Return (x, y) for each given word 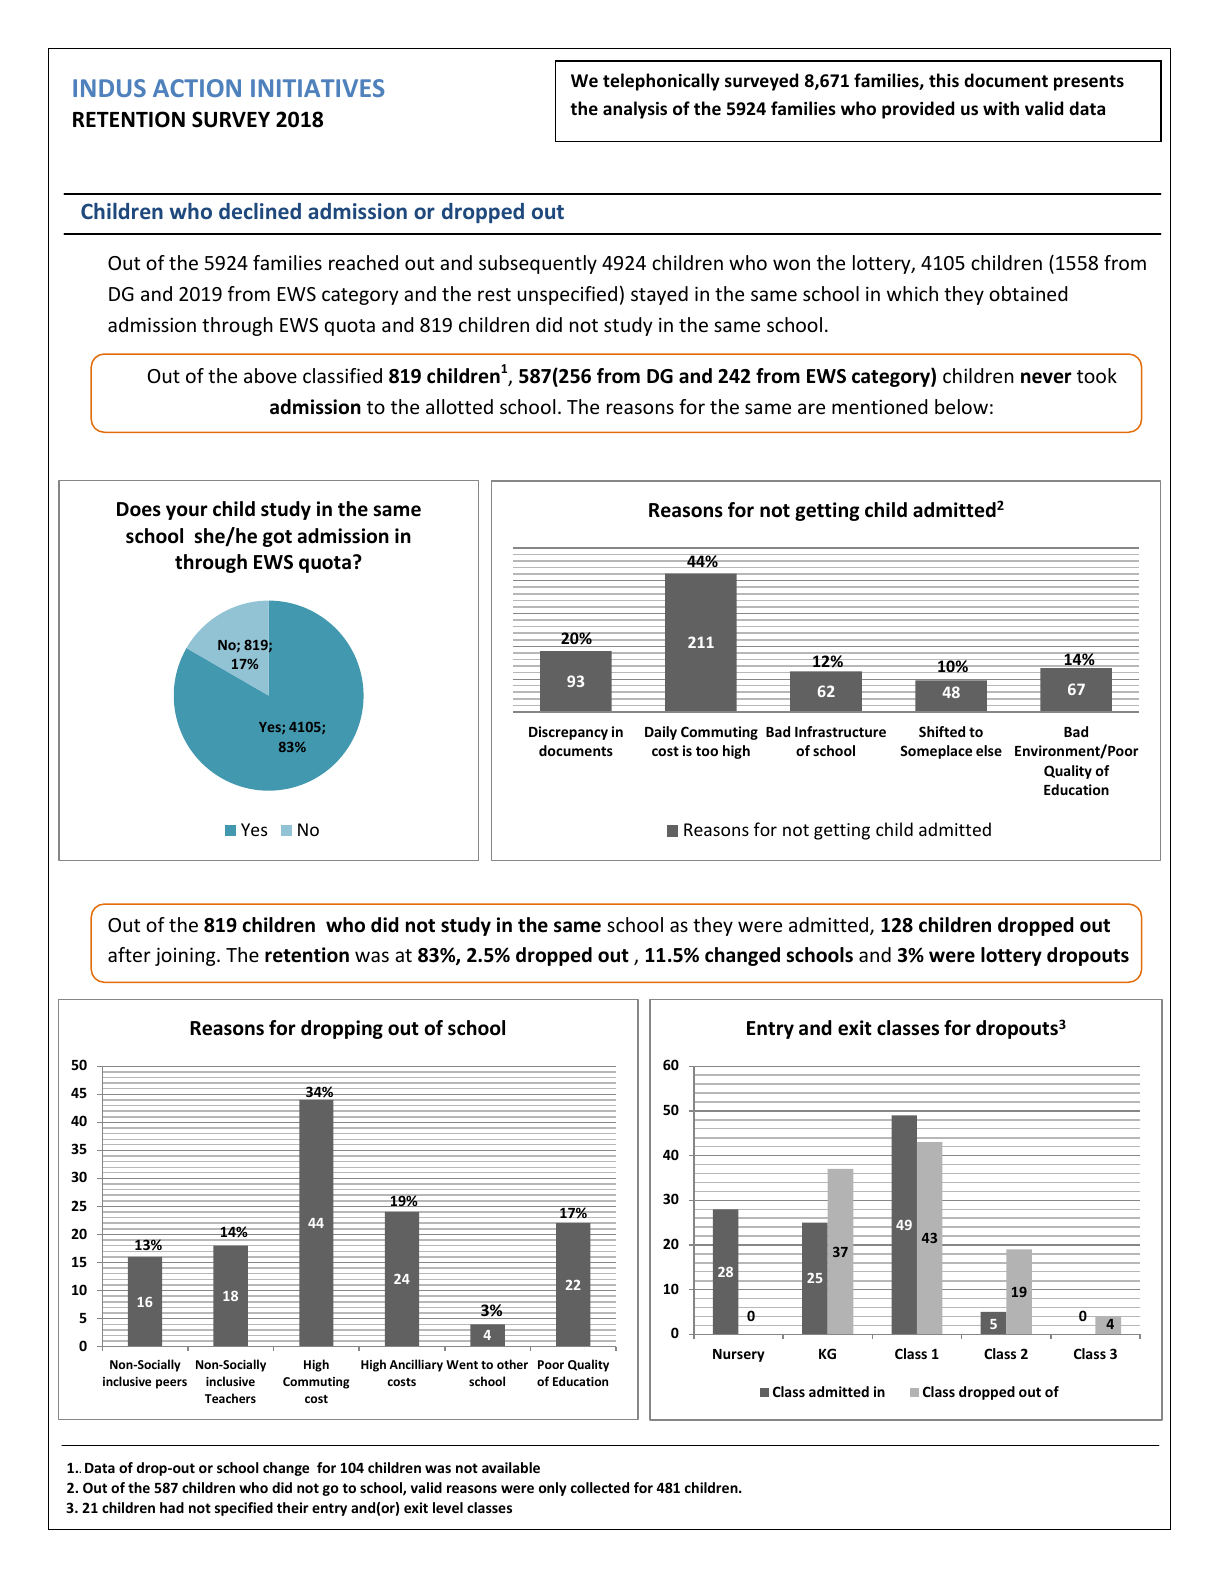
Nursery (739, 1355)
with (1001, 108)
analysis (635, 110)
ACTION (197, 88)
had (172, 1507)
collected (600, 1487)
